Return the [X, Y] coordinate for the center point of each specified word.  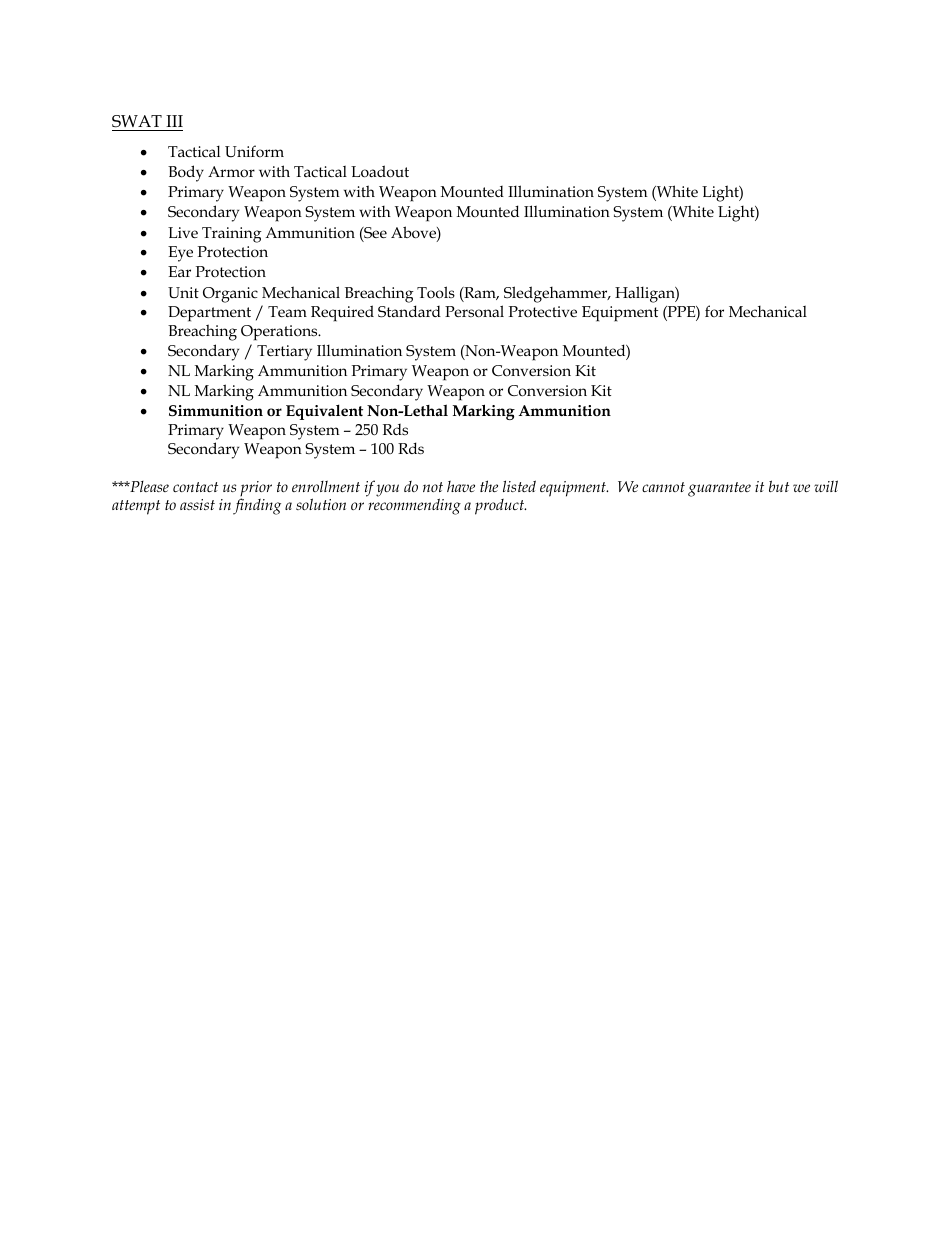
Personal [474, 311]
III [174, 121]
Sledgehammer [557, 294]
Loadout [380, 171]
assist [197, 504]
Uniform [254, 151]
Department [209, 315]
